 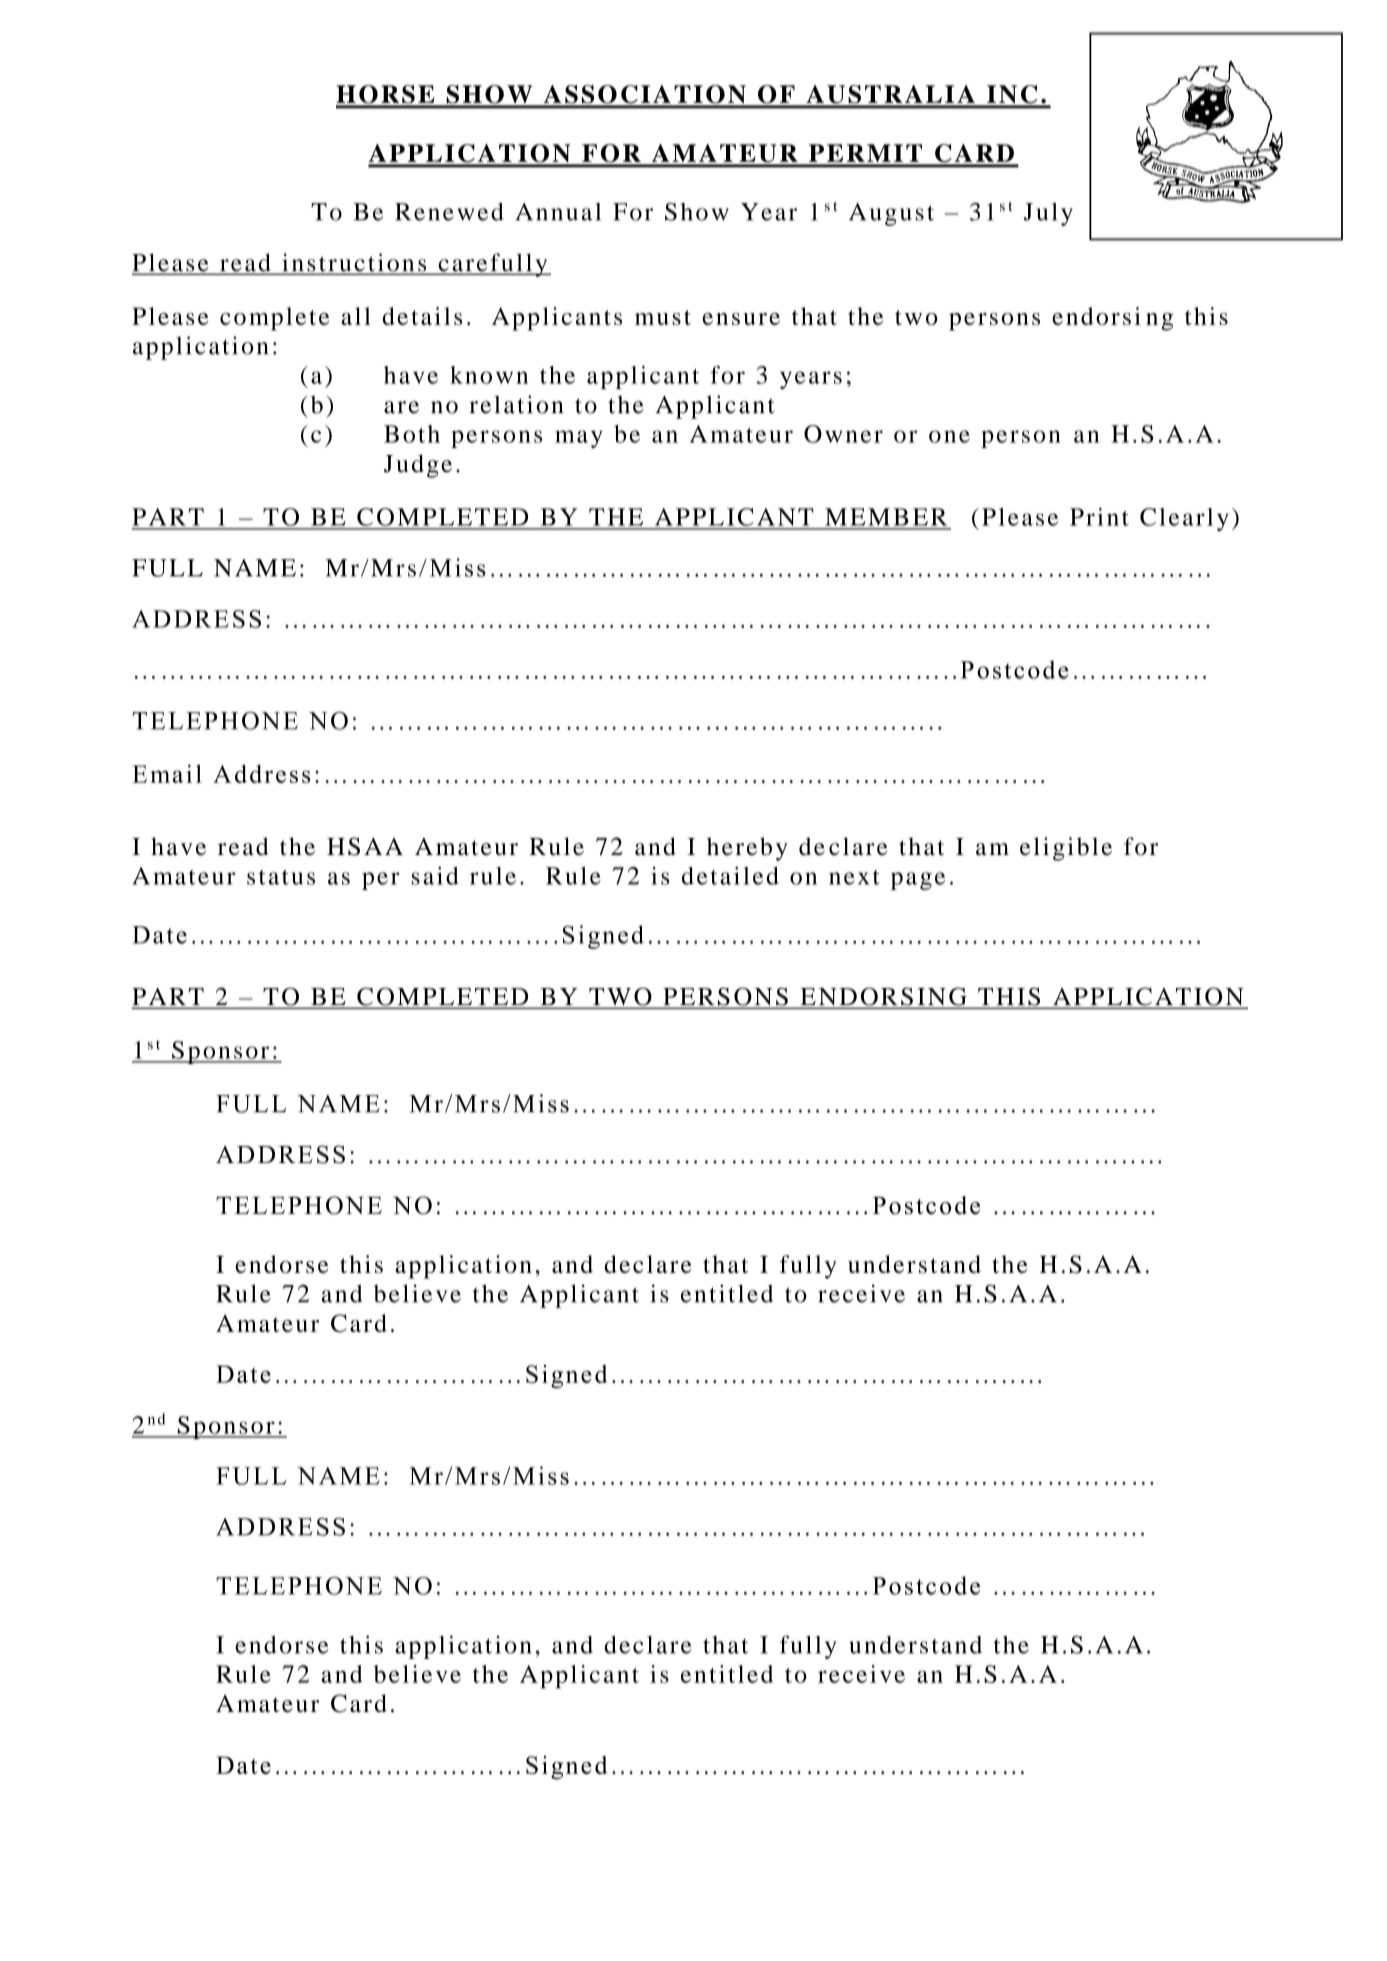 I want to click on July, so click(x=1048, y=214).
